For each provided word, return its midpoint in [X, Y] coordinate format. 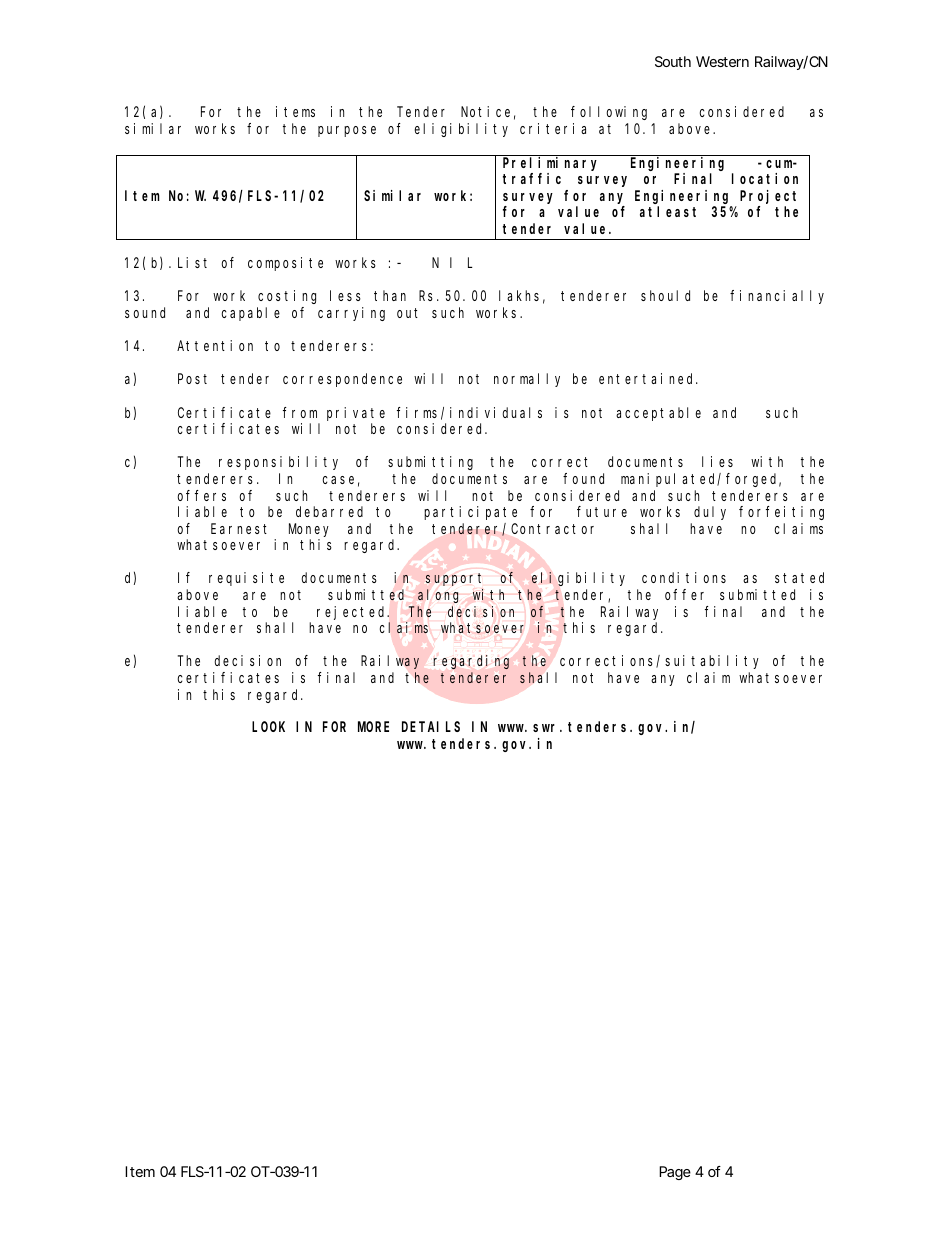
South [673, 61]
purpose [347, 131]
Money [309, 530]
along [438, 596]
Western [722, 61]
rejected [353, 613]
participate [470, 513]
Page [675, 1173]
